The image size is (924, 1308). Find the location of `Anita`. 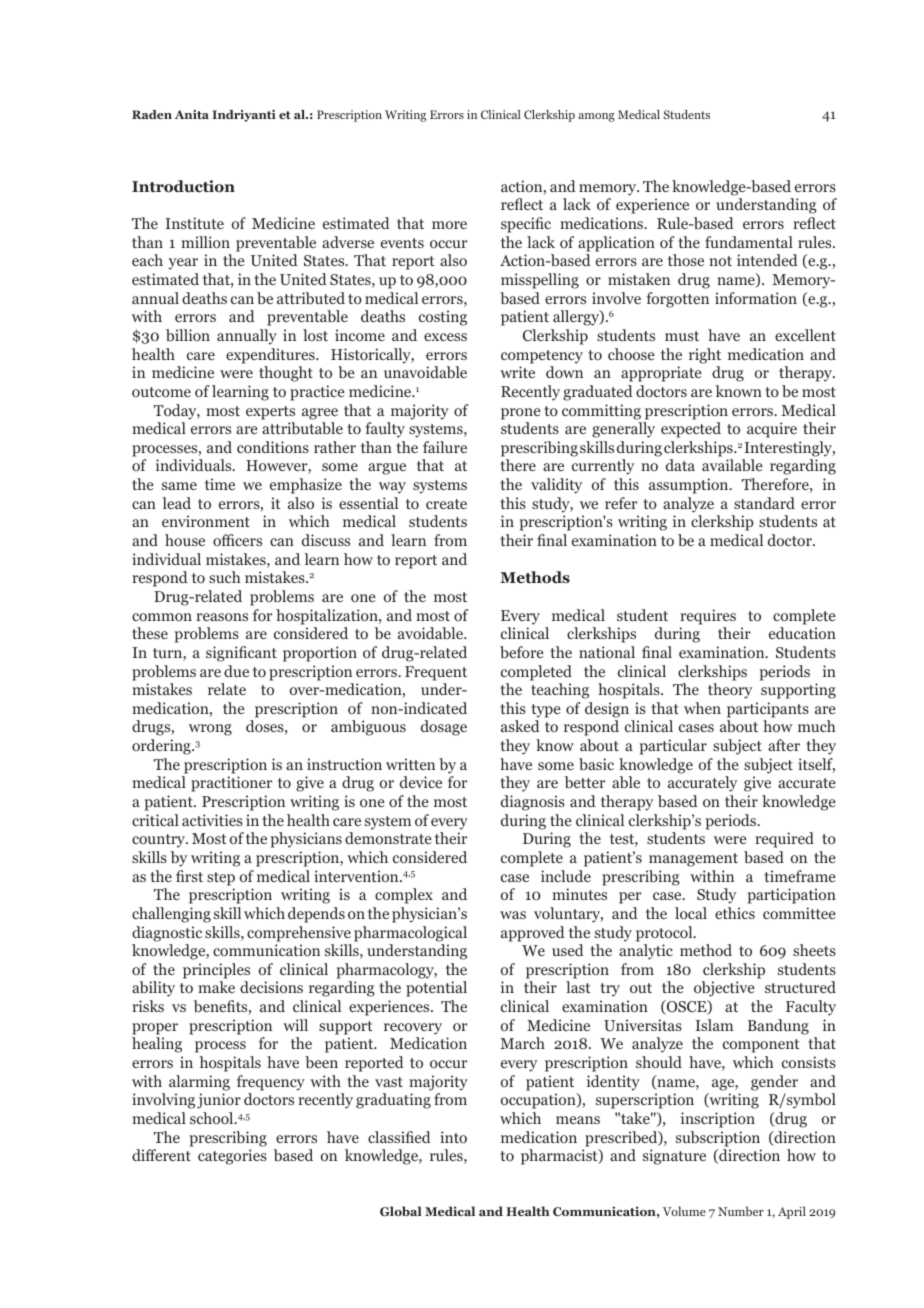

Anita is located at coordinates (192, 114).
